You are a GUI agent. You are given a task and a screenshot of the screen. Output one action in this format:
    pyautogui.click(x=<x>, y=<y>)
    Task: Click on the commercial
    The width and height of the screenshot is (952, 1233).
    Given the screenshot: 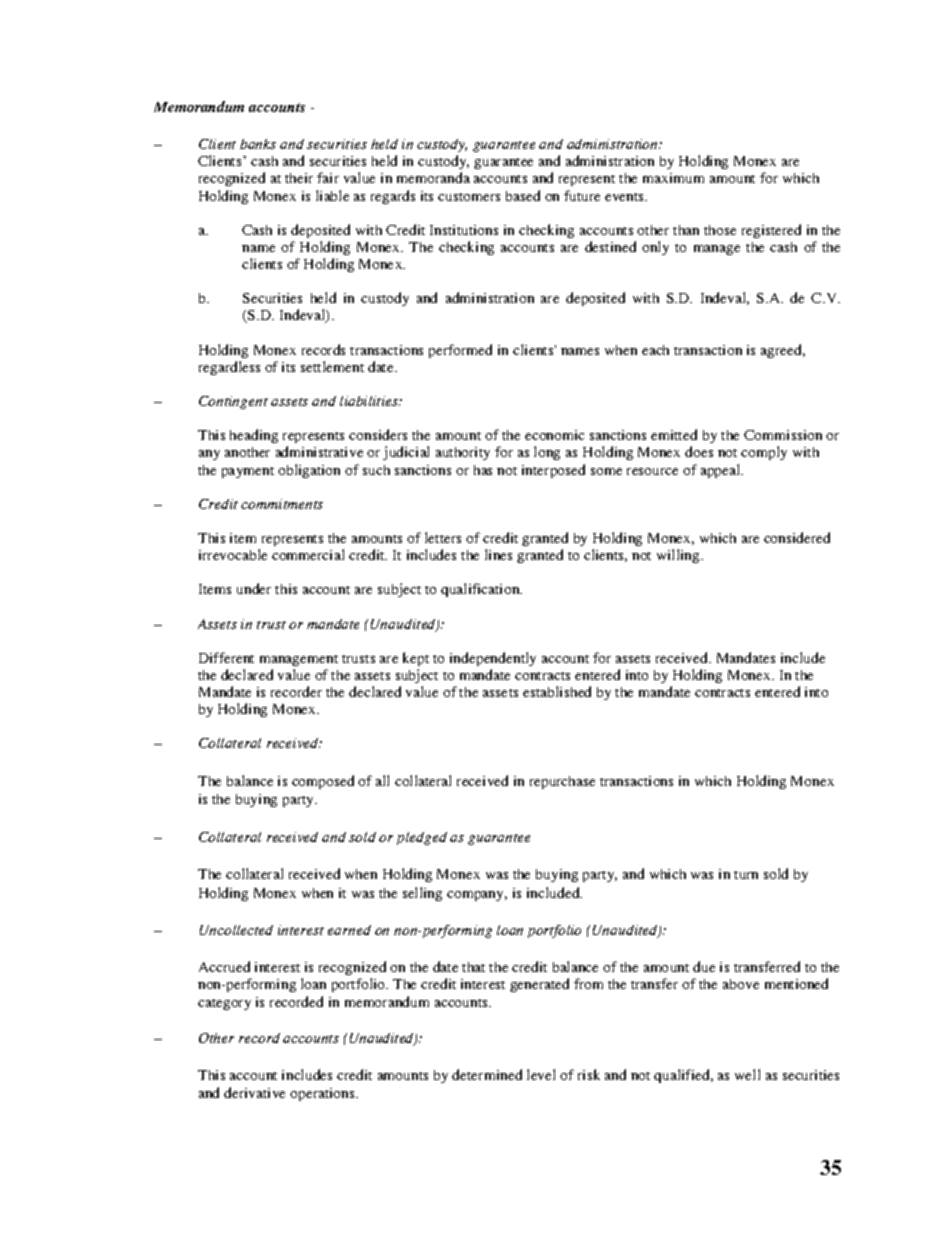 What is the action you would take?
    pyautogui.click(x=308, y=554)
